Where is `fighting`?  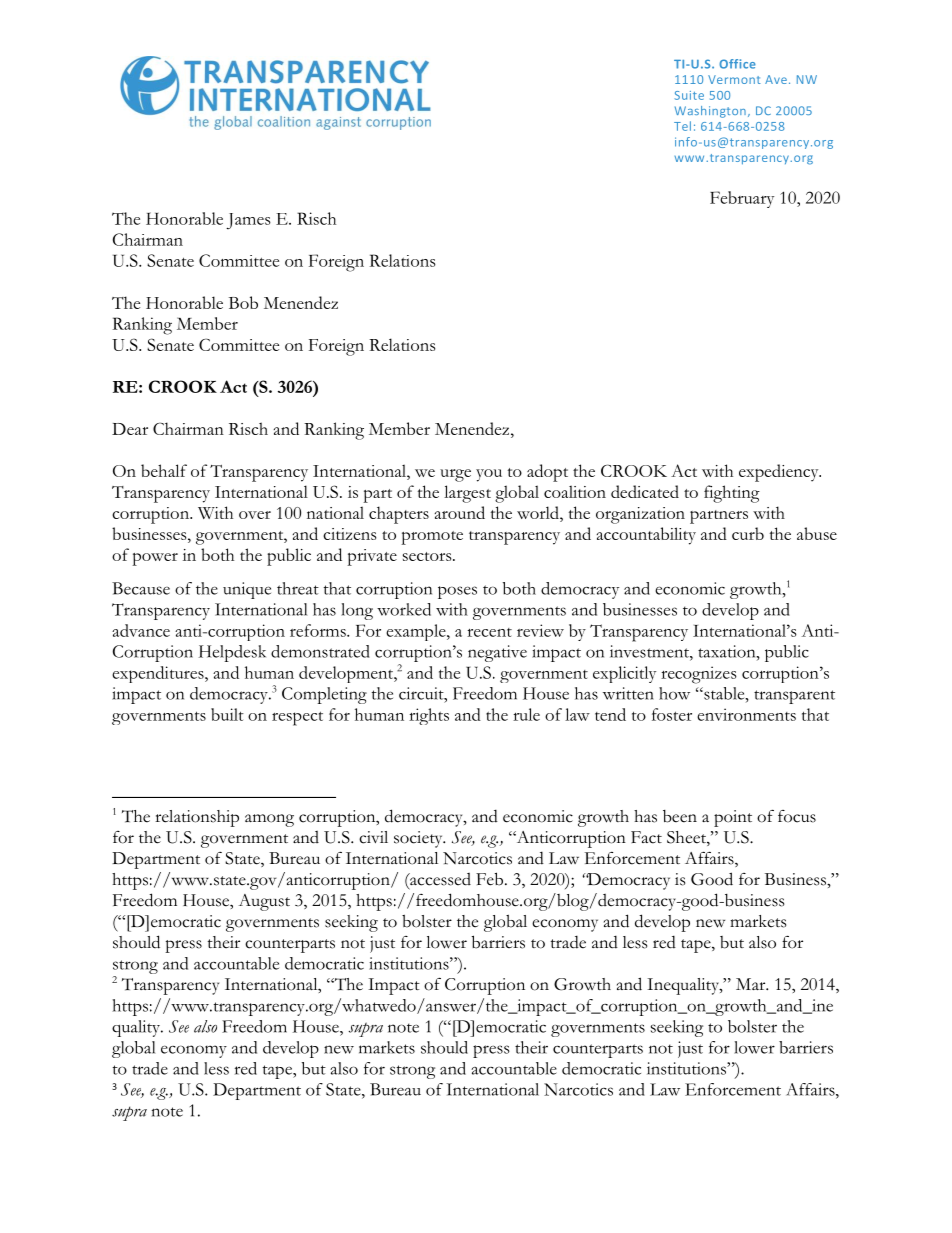
fighting is located at coordinates (732, 494).
